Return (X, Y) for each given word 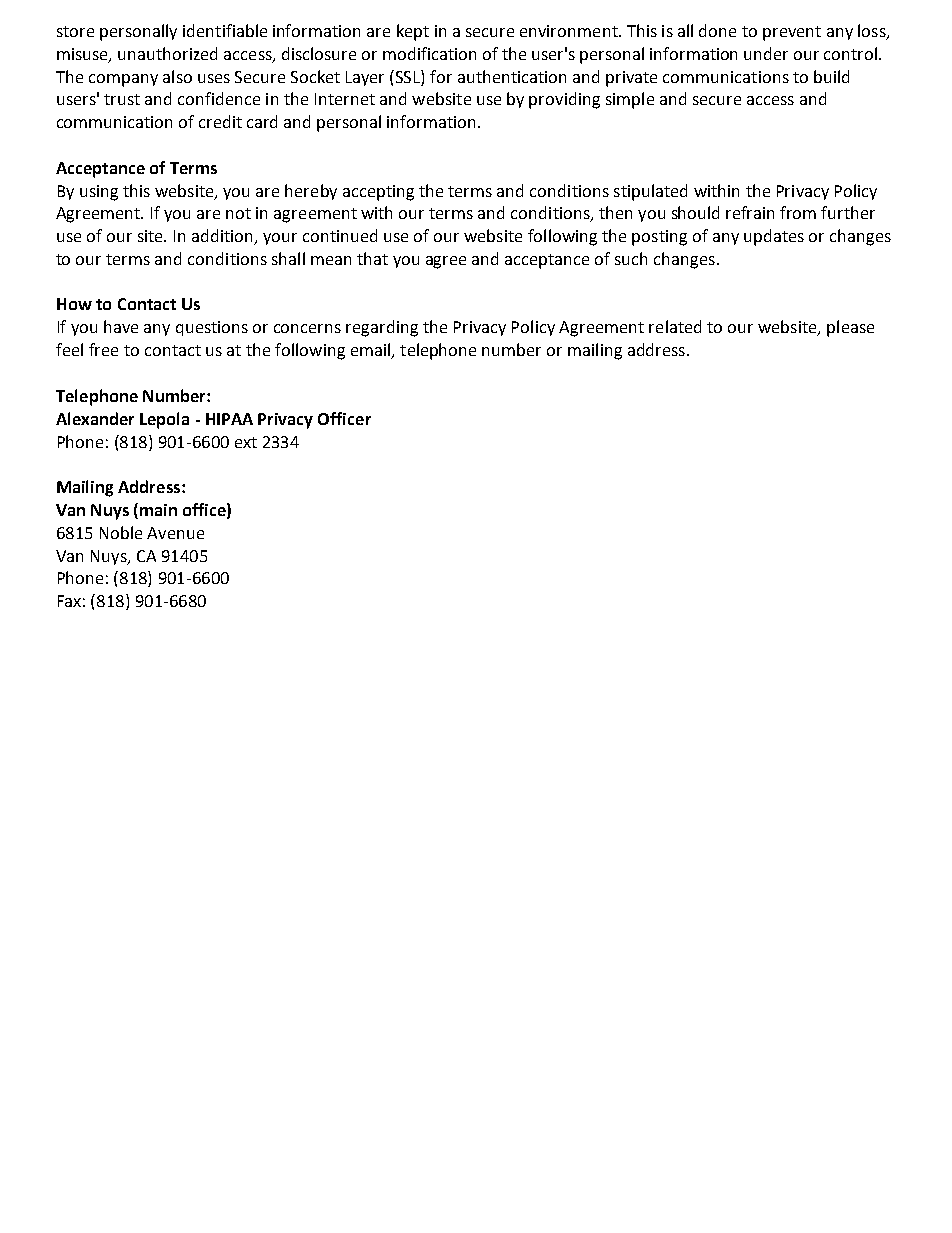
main (158, 510)
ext (246, 442)
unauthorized (167, 53)
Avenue (175, 533)
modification (429, 53)
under (766, 53)
